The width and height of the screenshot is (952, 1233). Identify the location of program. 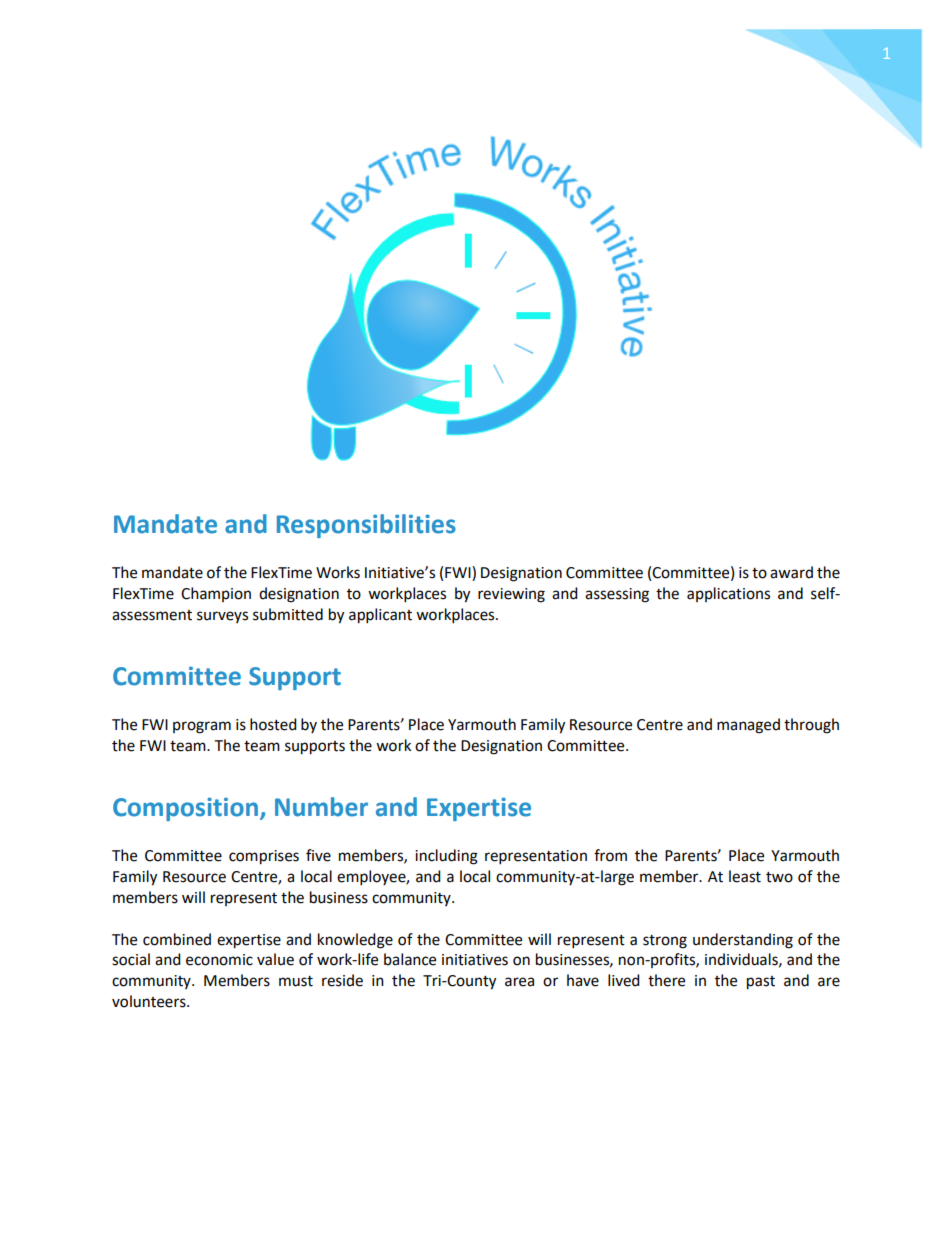
(202, 727).
